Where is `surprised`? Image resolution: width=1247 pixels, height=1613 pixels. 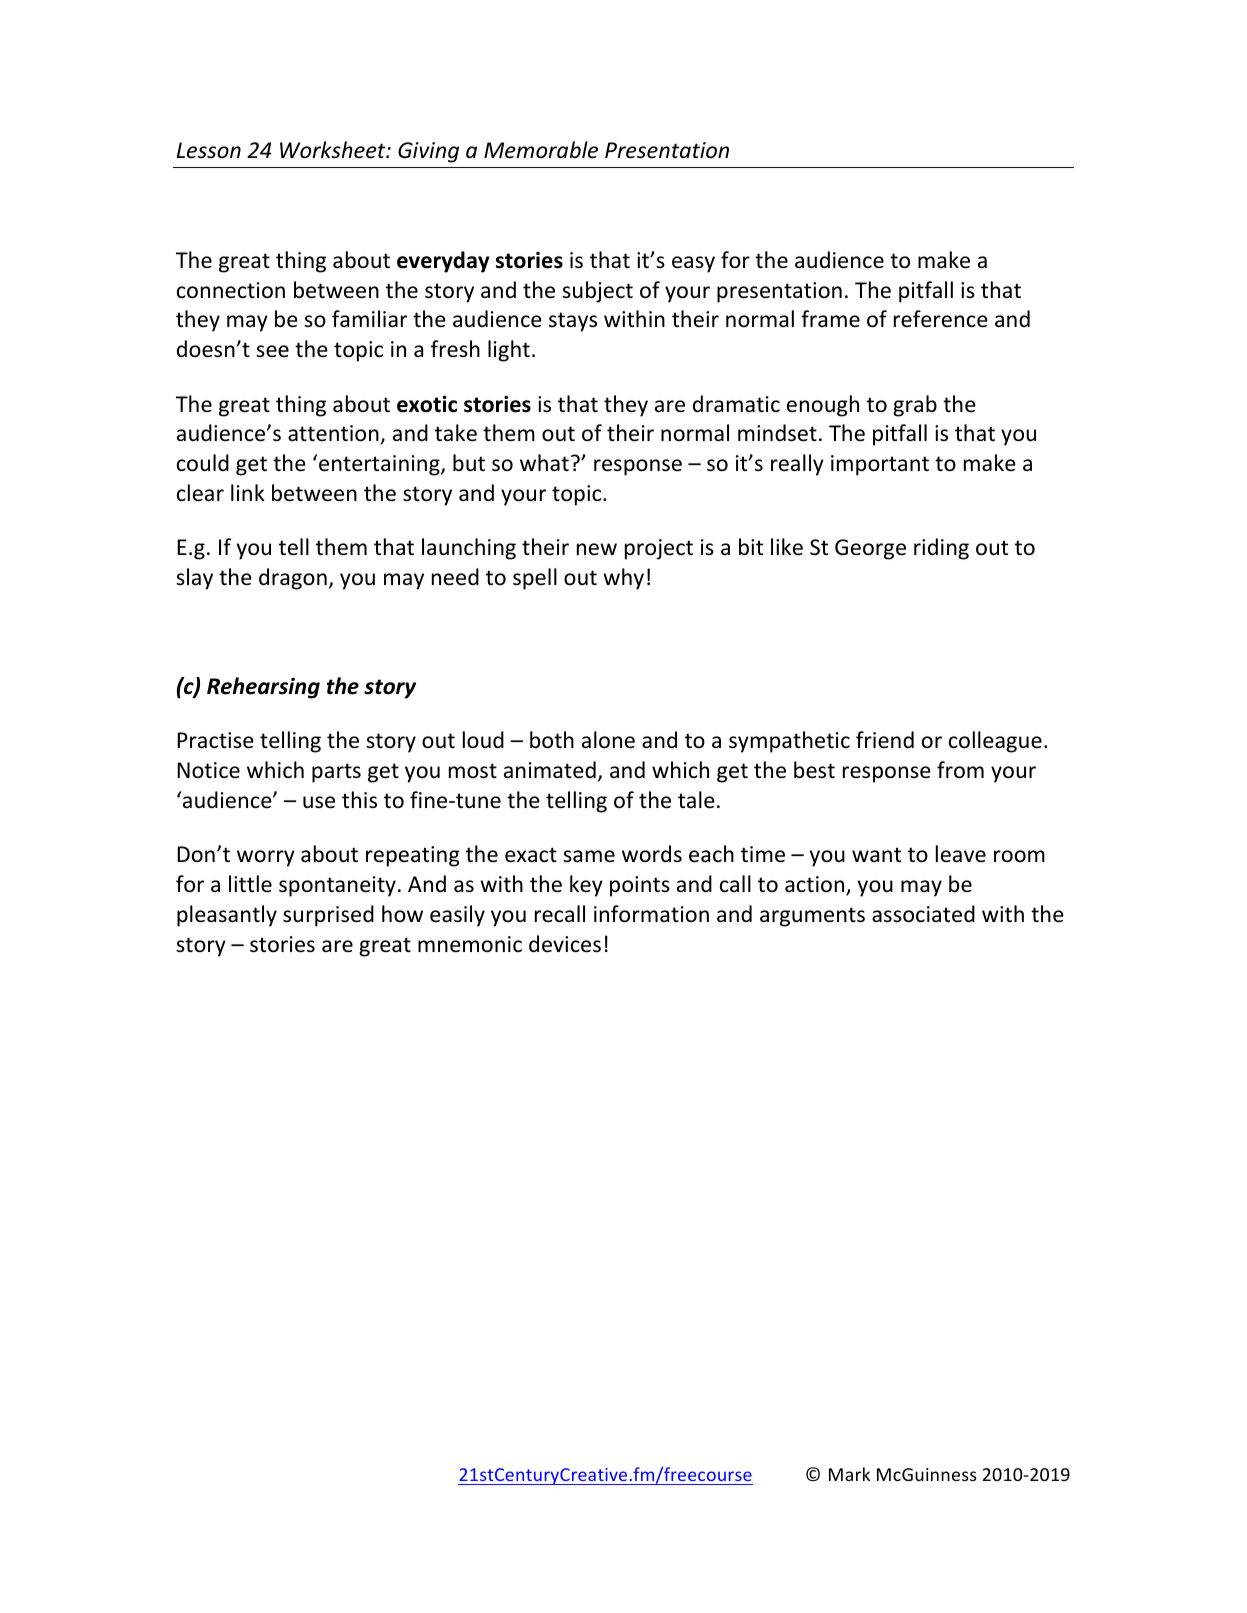
surprised is located at coordinates (328, 916).
